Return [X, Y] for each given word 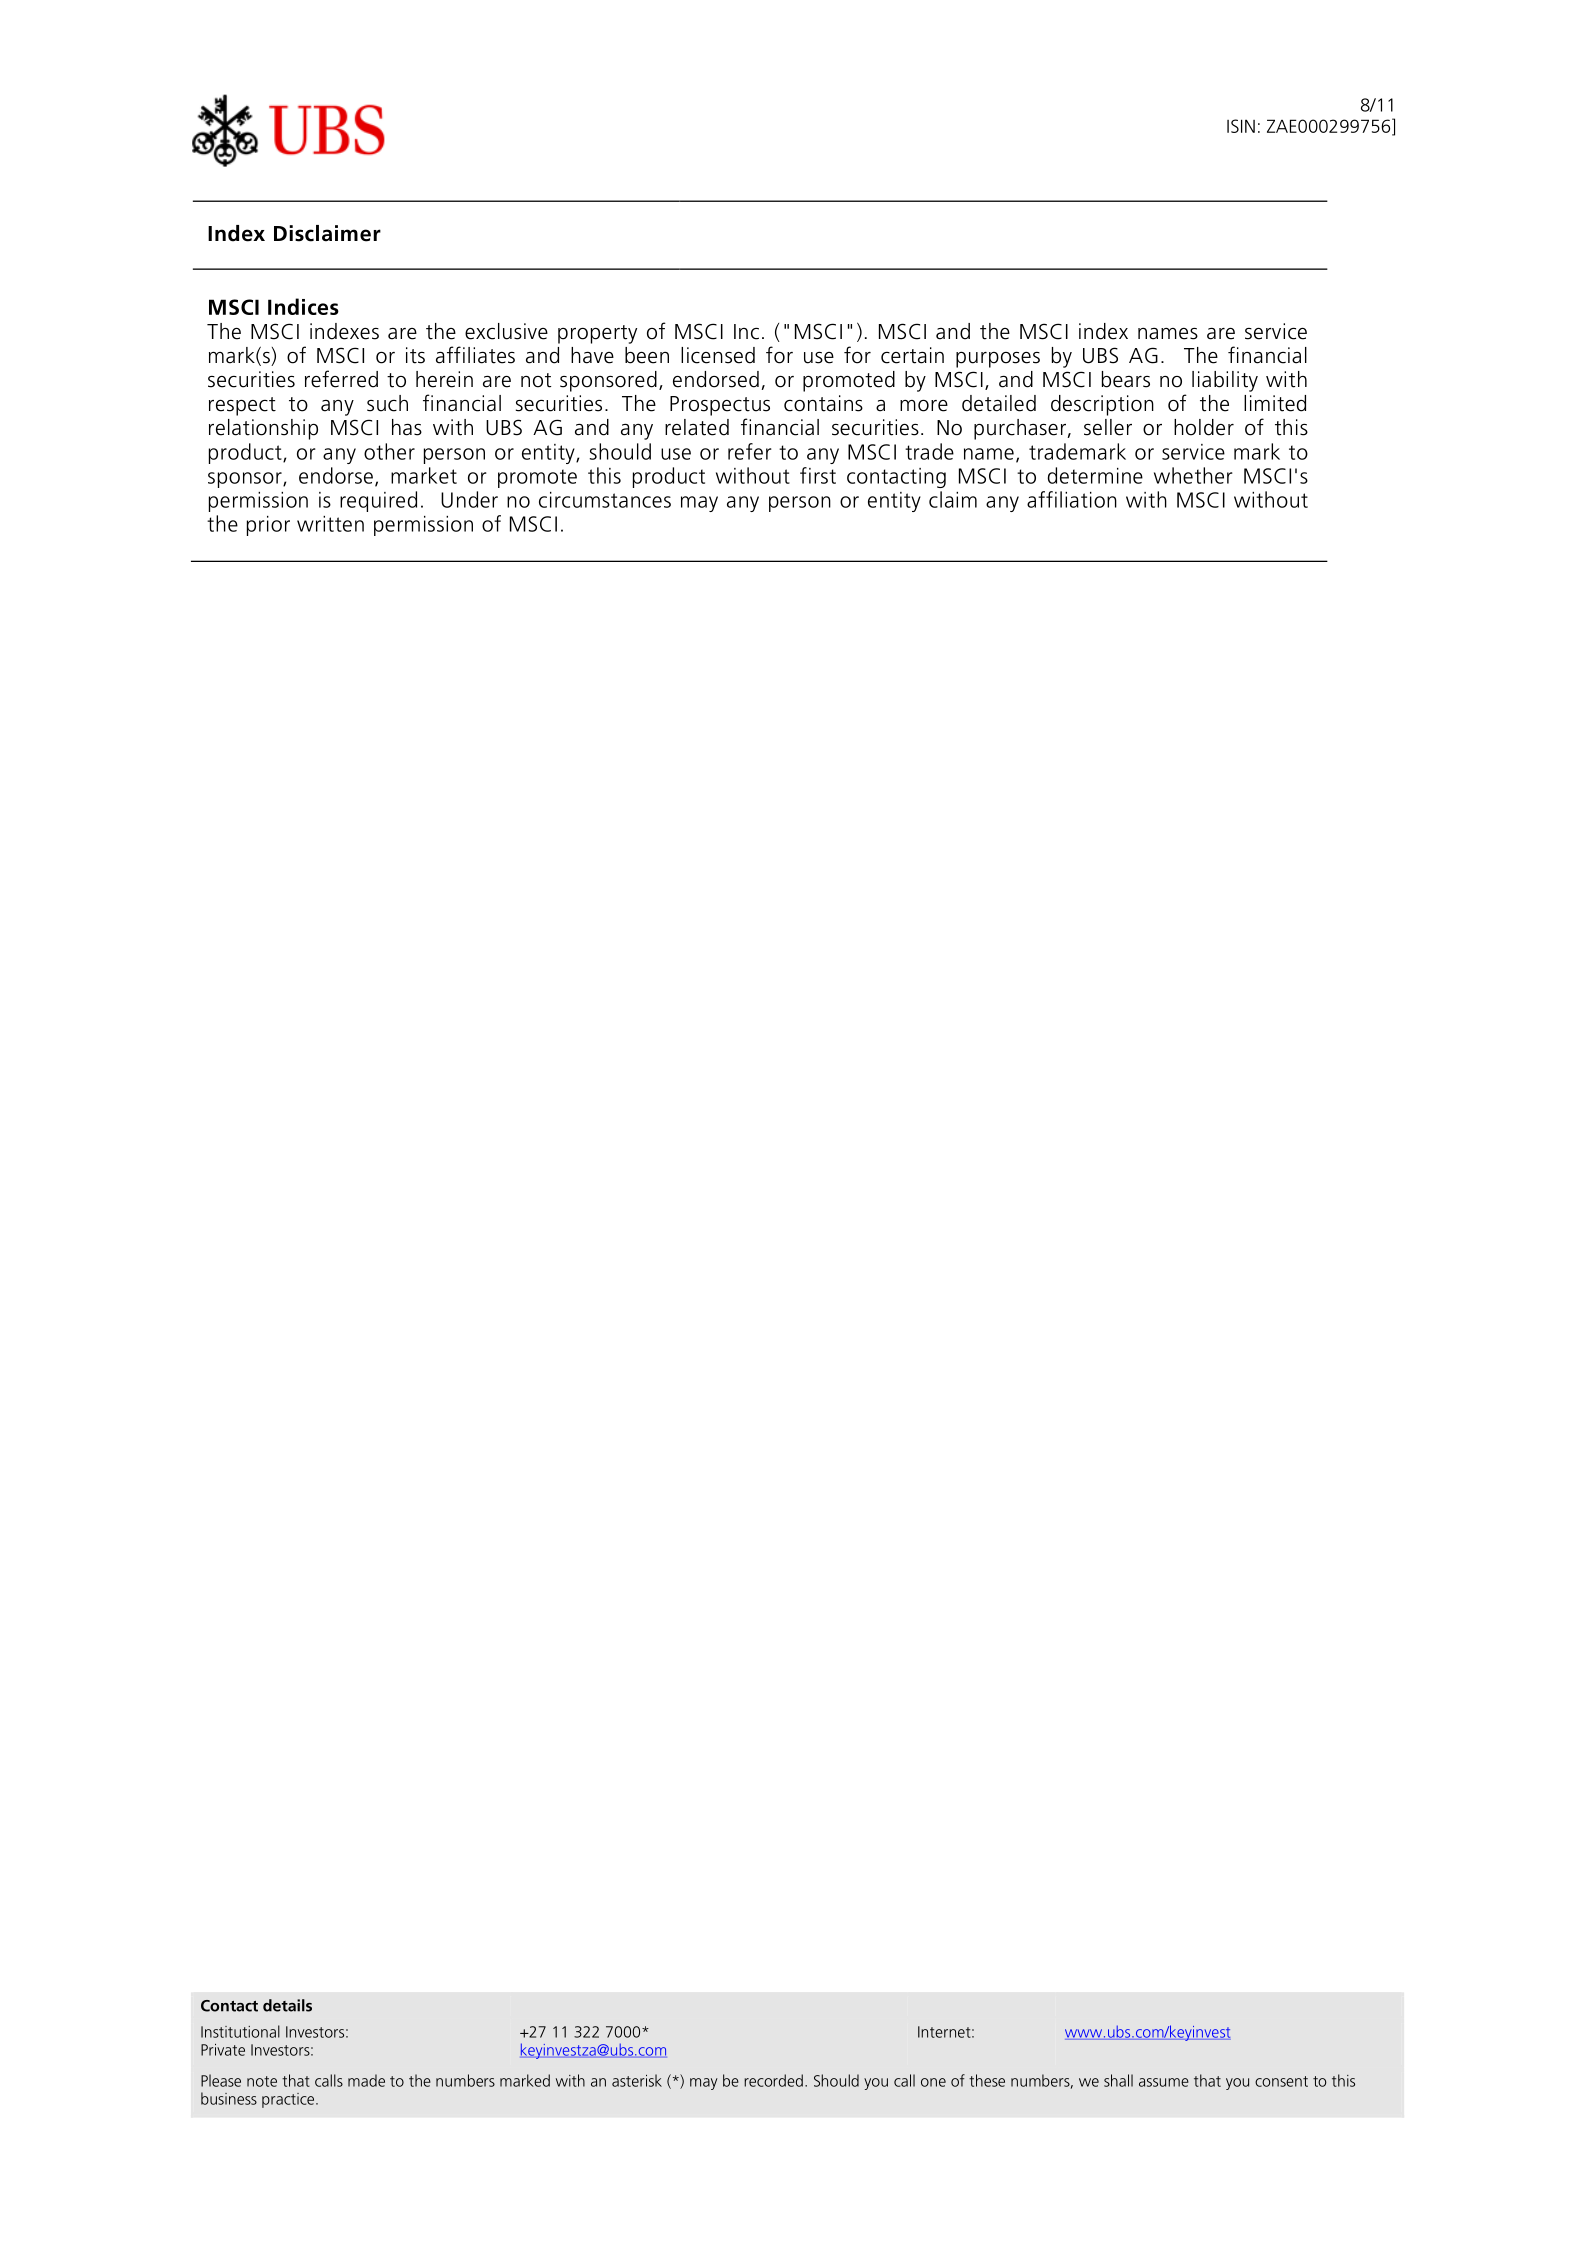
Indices [303, 306]
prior [268, 526]
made [366, 2080]
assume [1164, 2082]
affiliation [1072, 499]
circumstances [605, 500]
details [287, 2005]
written [330, 524]
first [818, 475]
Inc [746, 332]
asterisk [637, 2080]
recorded [773, 2080]
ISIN [1241, 126]
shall [1118, 2080]
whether [1193, 475]
